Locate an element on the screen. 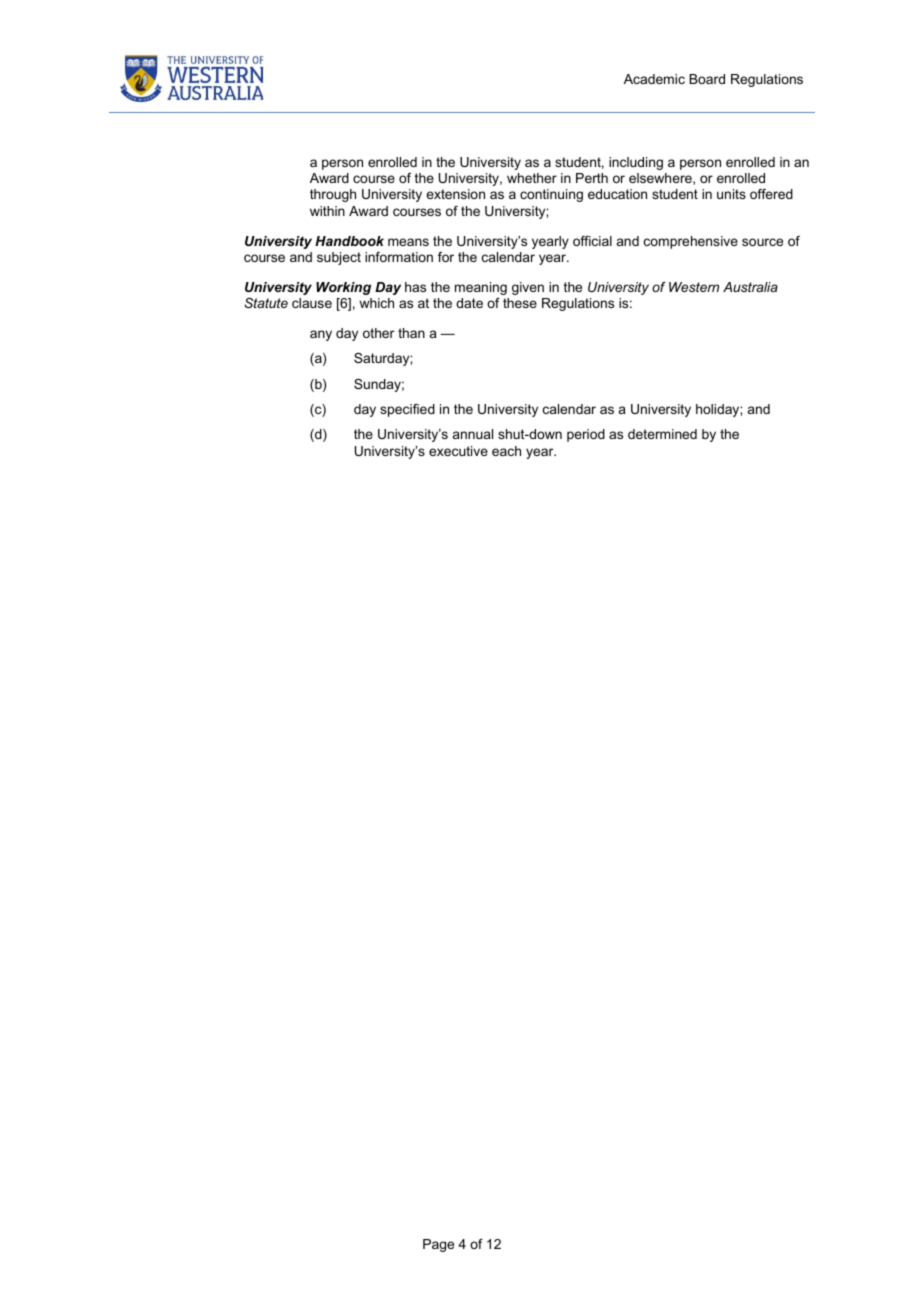  Board is located at coordinates (707, 79).
